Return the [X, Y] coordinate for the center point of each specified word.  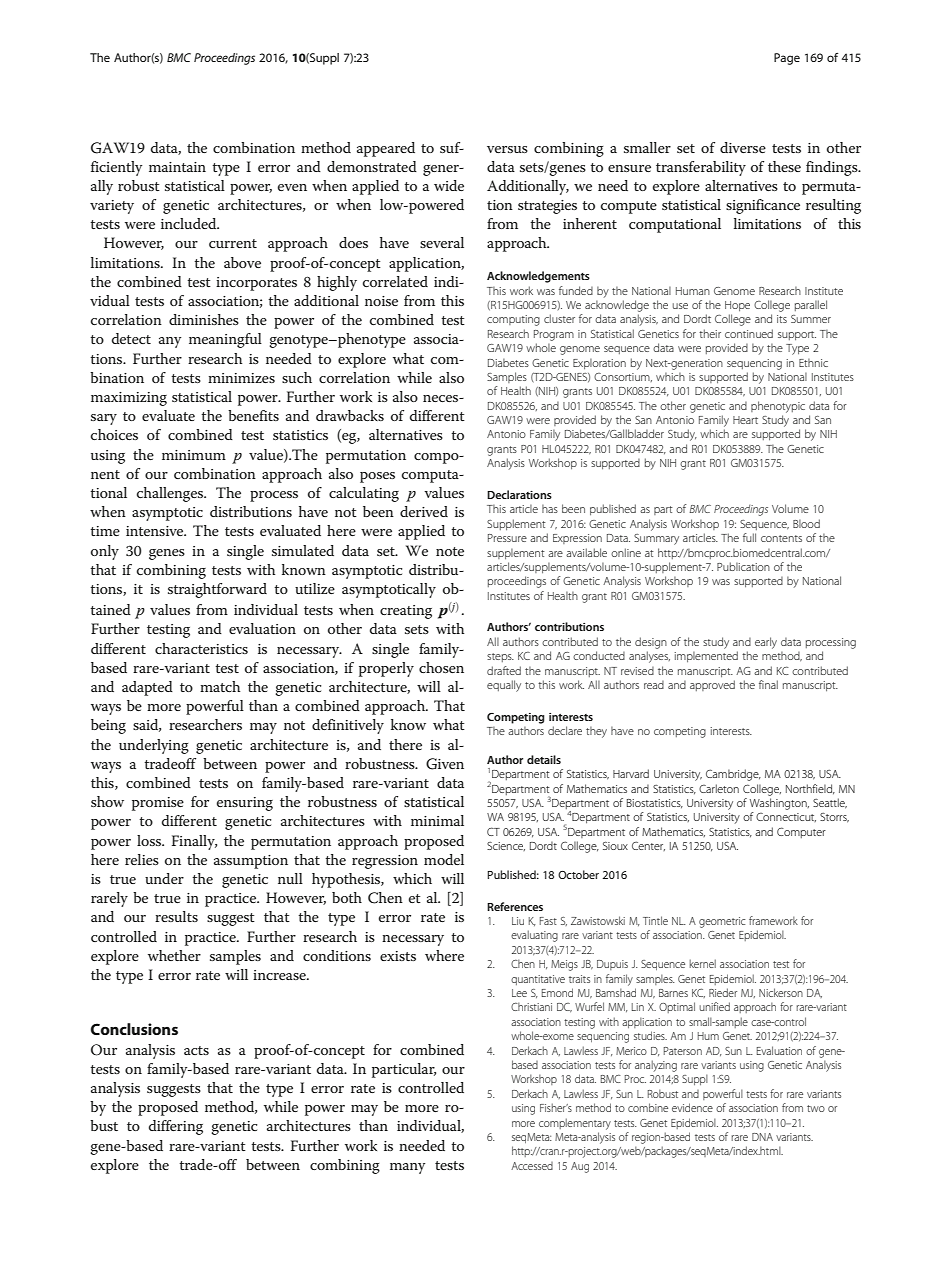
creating [406, 612]
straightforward [217, 590]
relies [142, 859]
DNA [762, 1137]
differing [176, 1127]
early [766, 643]
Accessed [532, 1166]
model [444, 859]
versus [507, 149]
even [292, 187]
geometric [722, 922]
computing [513, 320]
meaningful [225, 340]
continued [749, 333]
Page [787, 59]
